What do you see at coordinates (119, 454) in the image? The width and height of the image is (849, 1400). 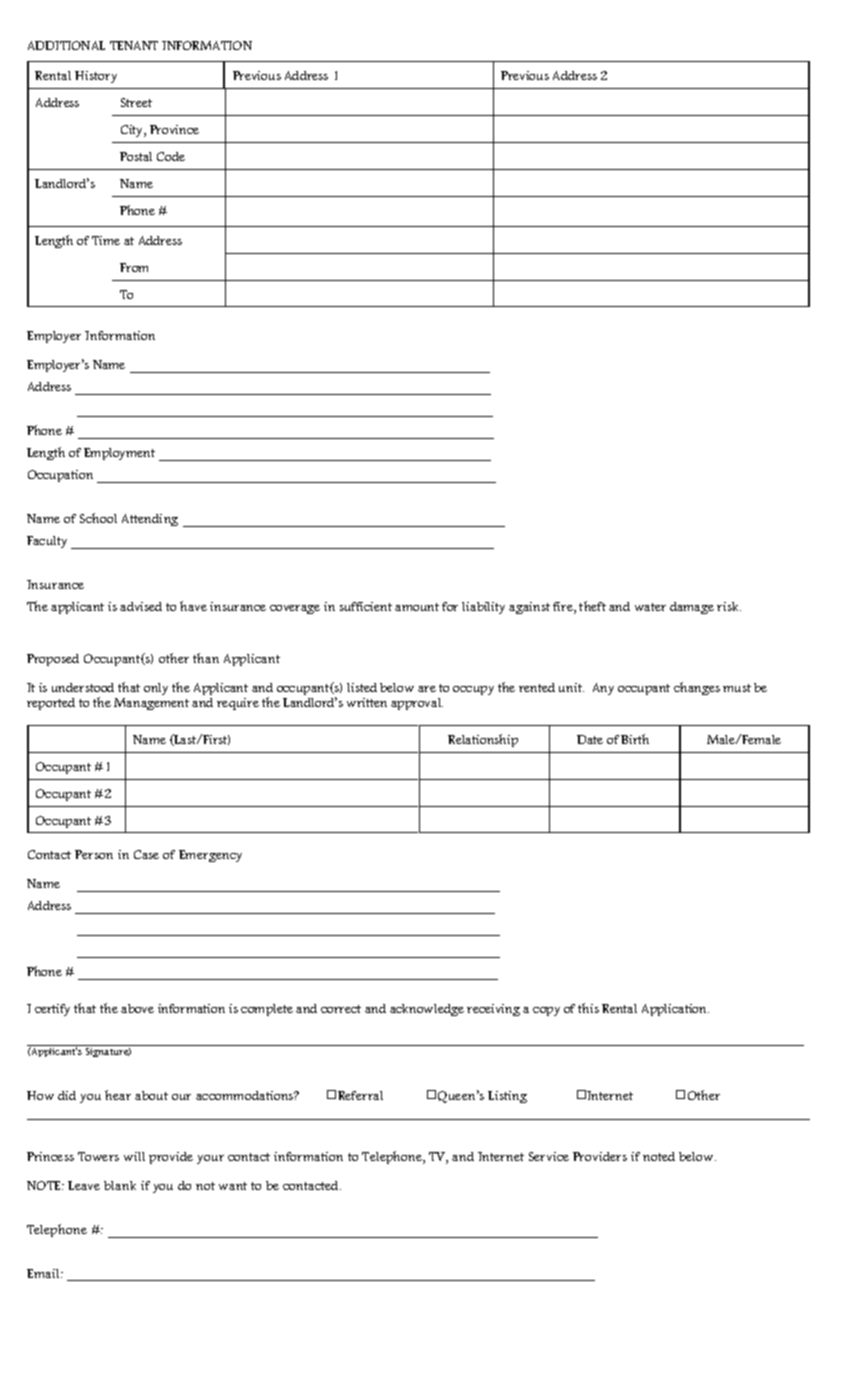 I see `Employment` at bounding box center [119, 454].
